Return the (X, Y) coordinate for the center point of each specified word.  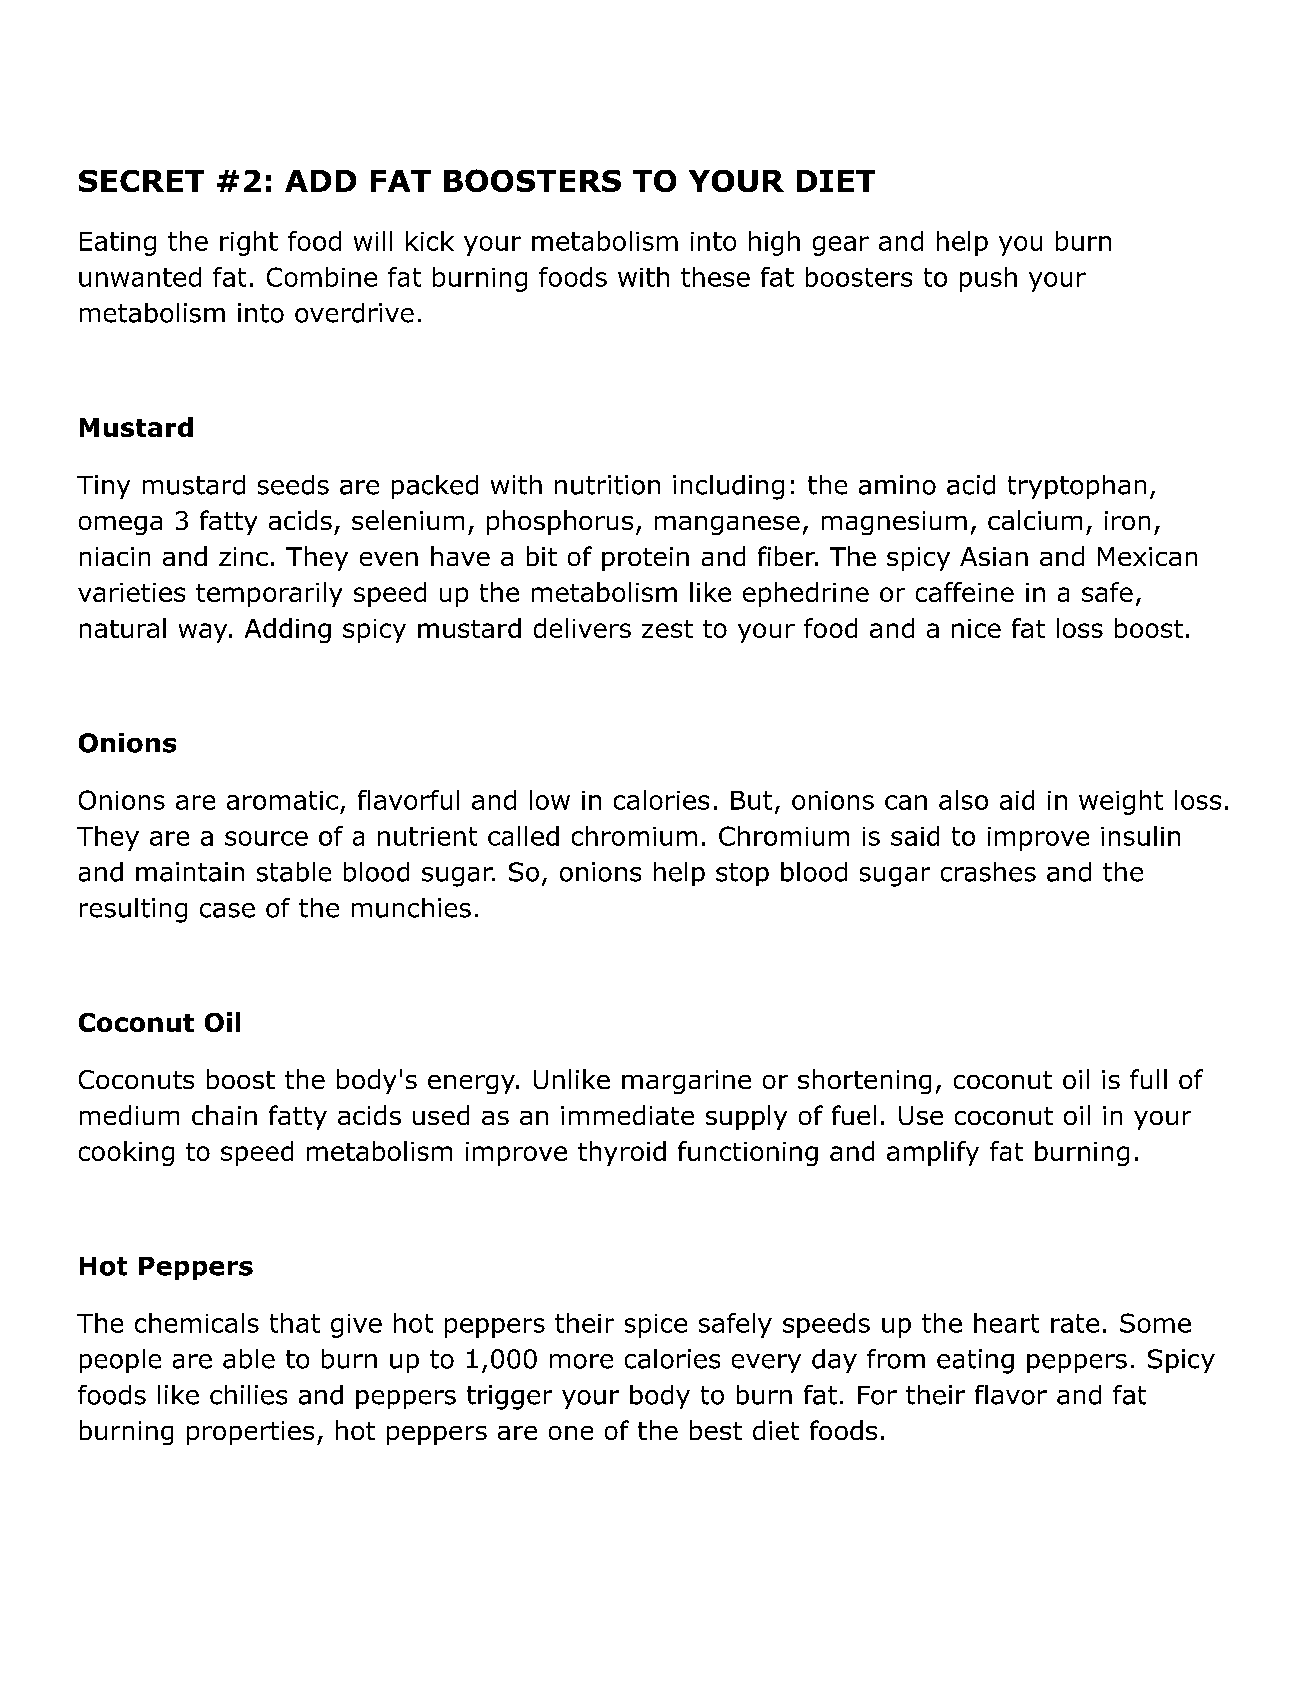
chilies (248, 1395)
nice (976, 628)
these (715, 277)
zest (667, 629)
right (249, 243)
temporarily (269, 594)
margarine (686, 1082)
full (1148, 1079)
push (988, 279)
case (227, 910)
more (581, 1361)
